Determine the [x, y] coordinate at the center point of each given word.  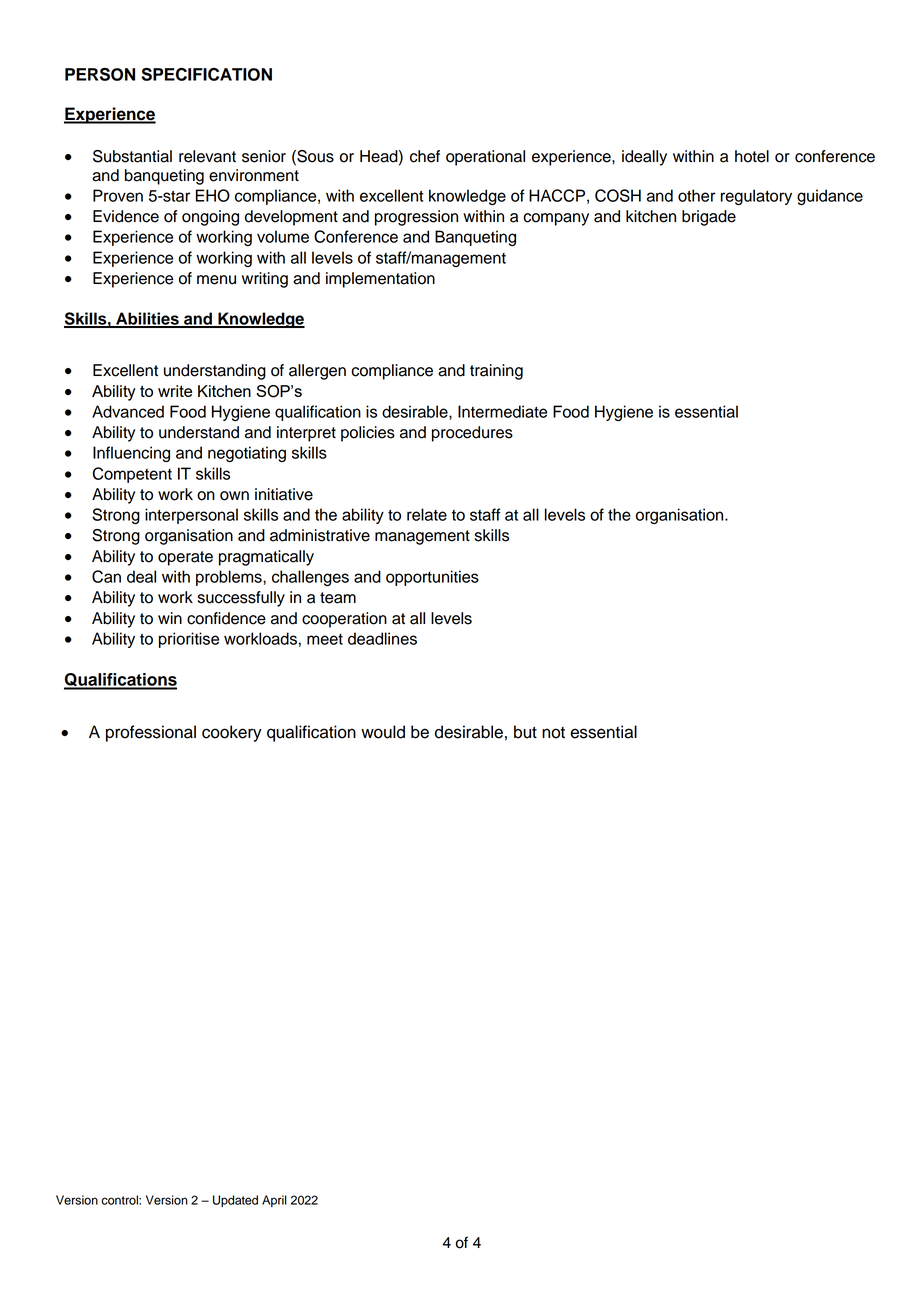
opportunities [432, 578]
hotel [752, 156]
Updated [235, 1201]
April [274, 1201]
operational [485, 158]
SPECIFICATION [206, 74]
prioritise [189, 640]
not [553, 733]
